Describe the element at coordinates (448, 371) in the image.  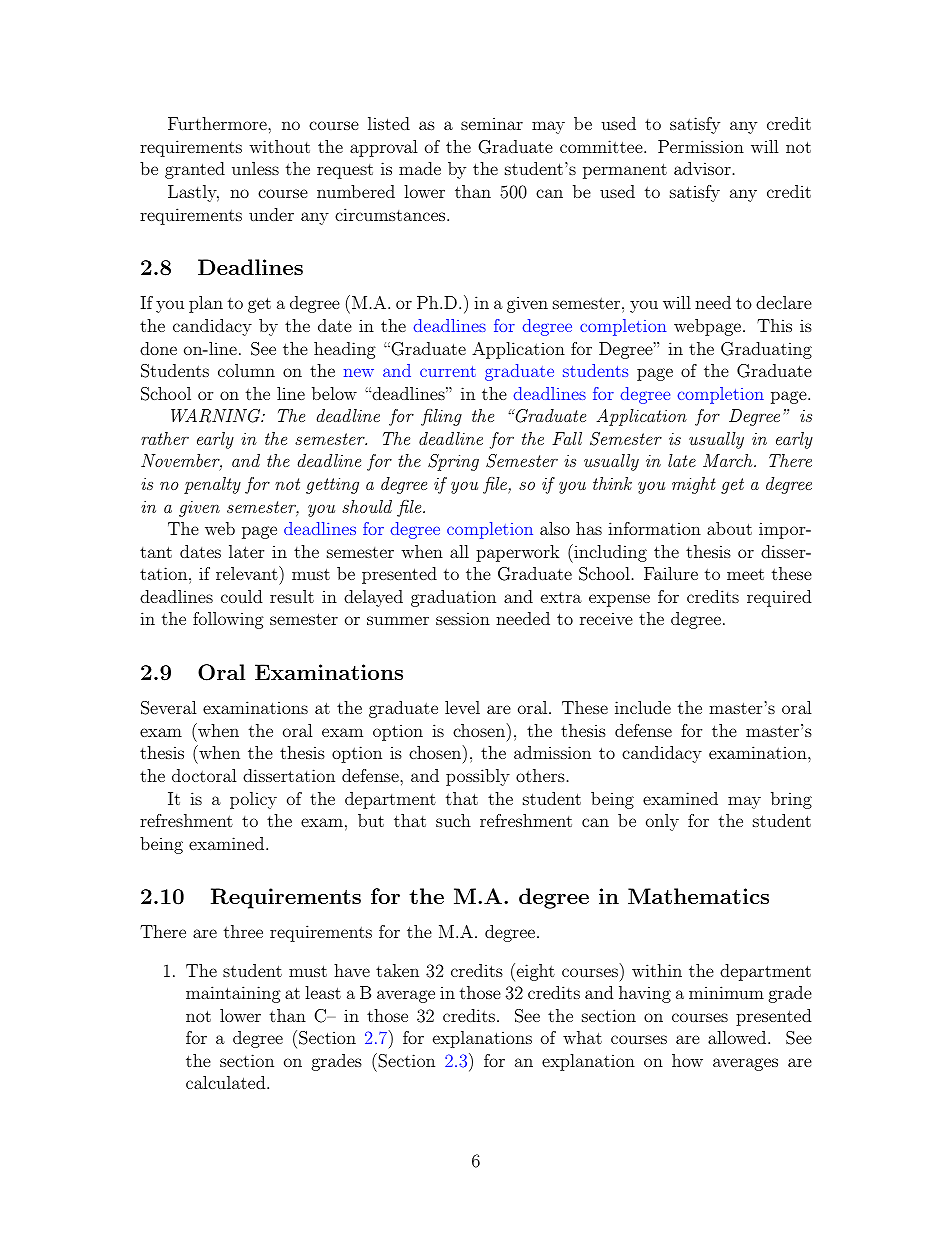
I see `current` at that location.
